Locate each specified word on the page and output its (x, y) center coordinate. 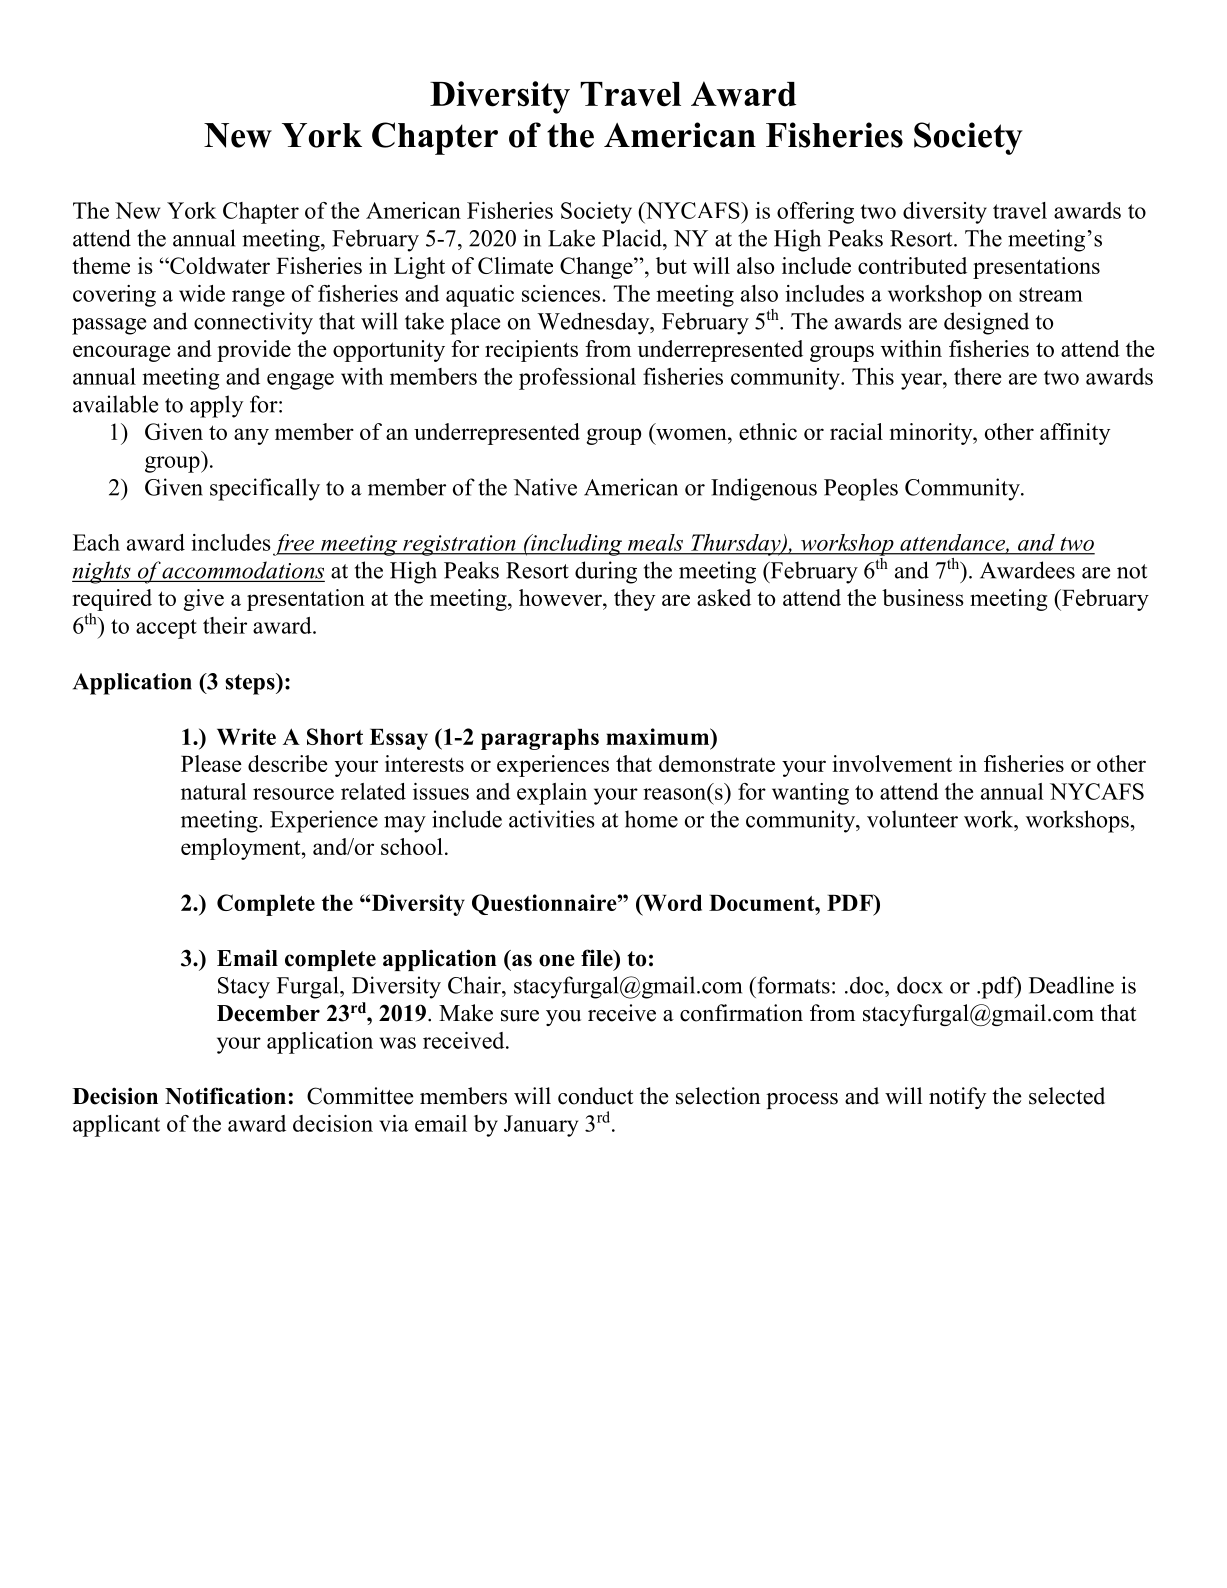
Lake (571, 238)
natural (213, 791)
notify (958, 1098)
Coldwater (219, 265)
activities (552, 819)
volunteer (912, 819)
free (295, 545)
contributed (912, 265)
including (576, 545)
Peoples (861, 489)
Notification (225, 1096)
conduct (595, 1096)
